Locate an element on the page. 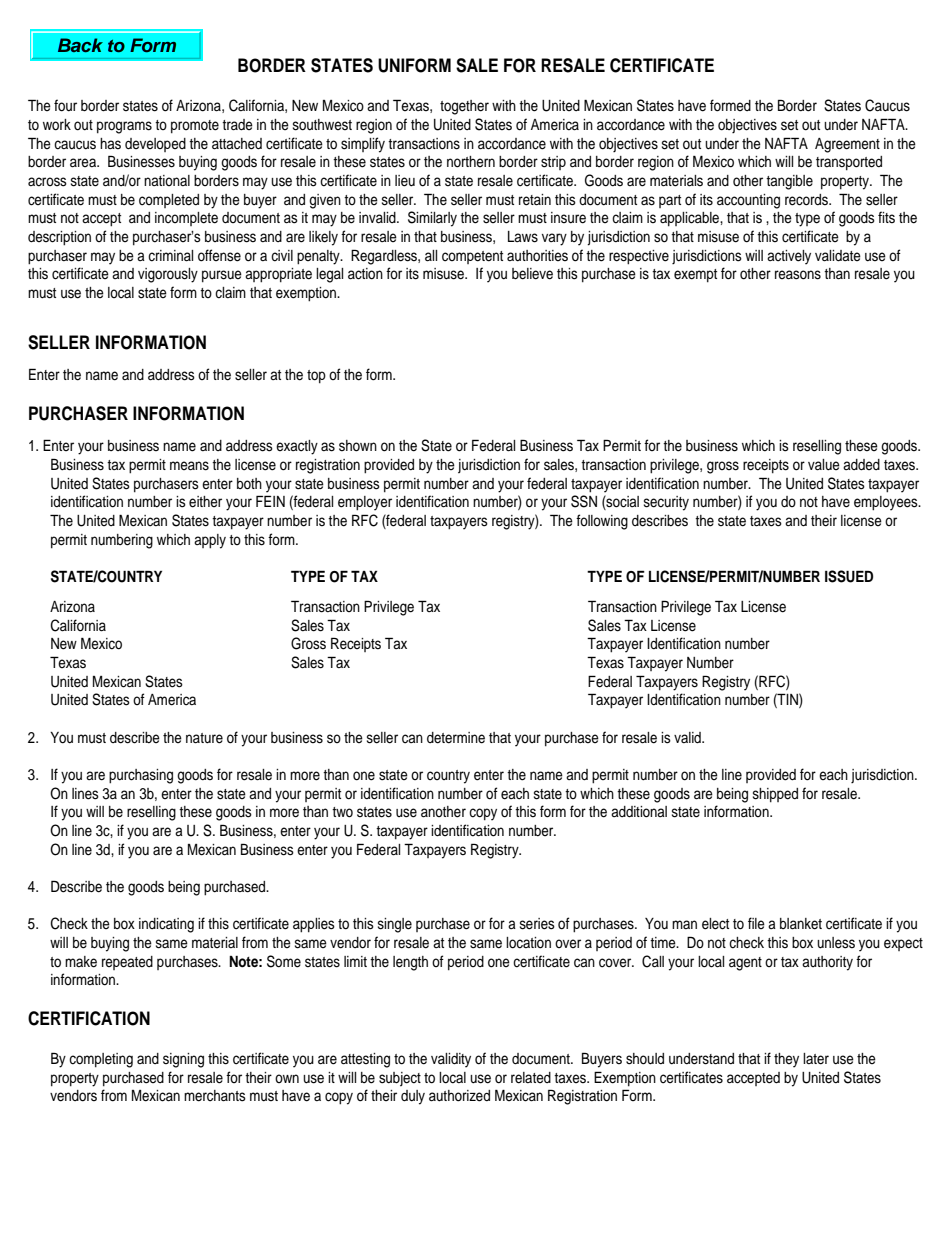 The image size is (952, 1233). means is located at coordinates (189, 466).
